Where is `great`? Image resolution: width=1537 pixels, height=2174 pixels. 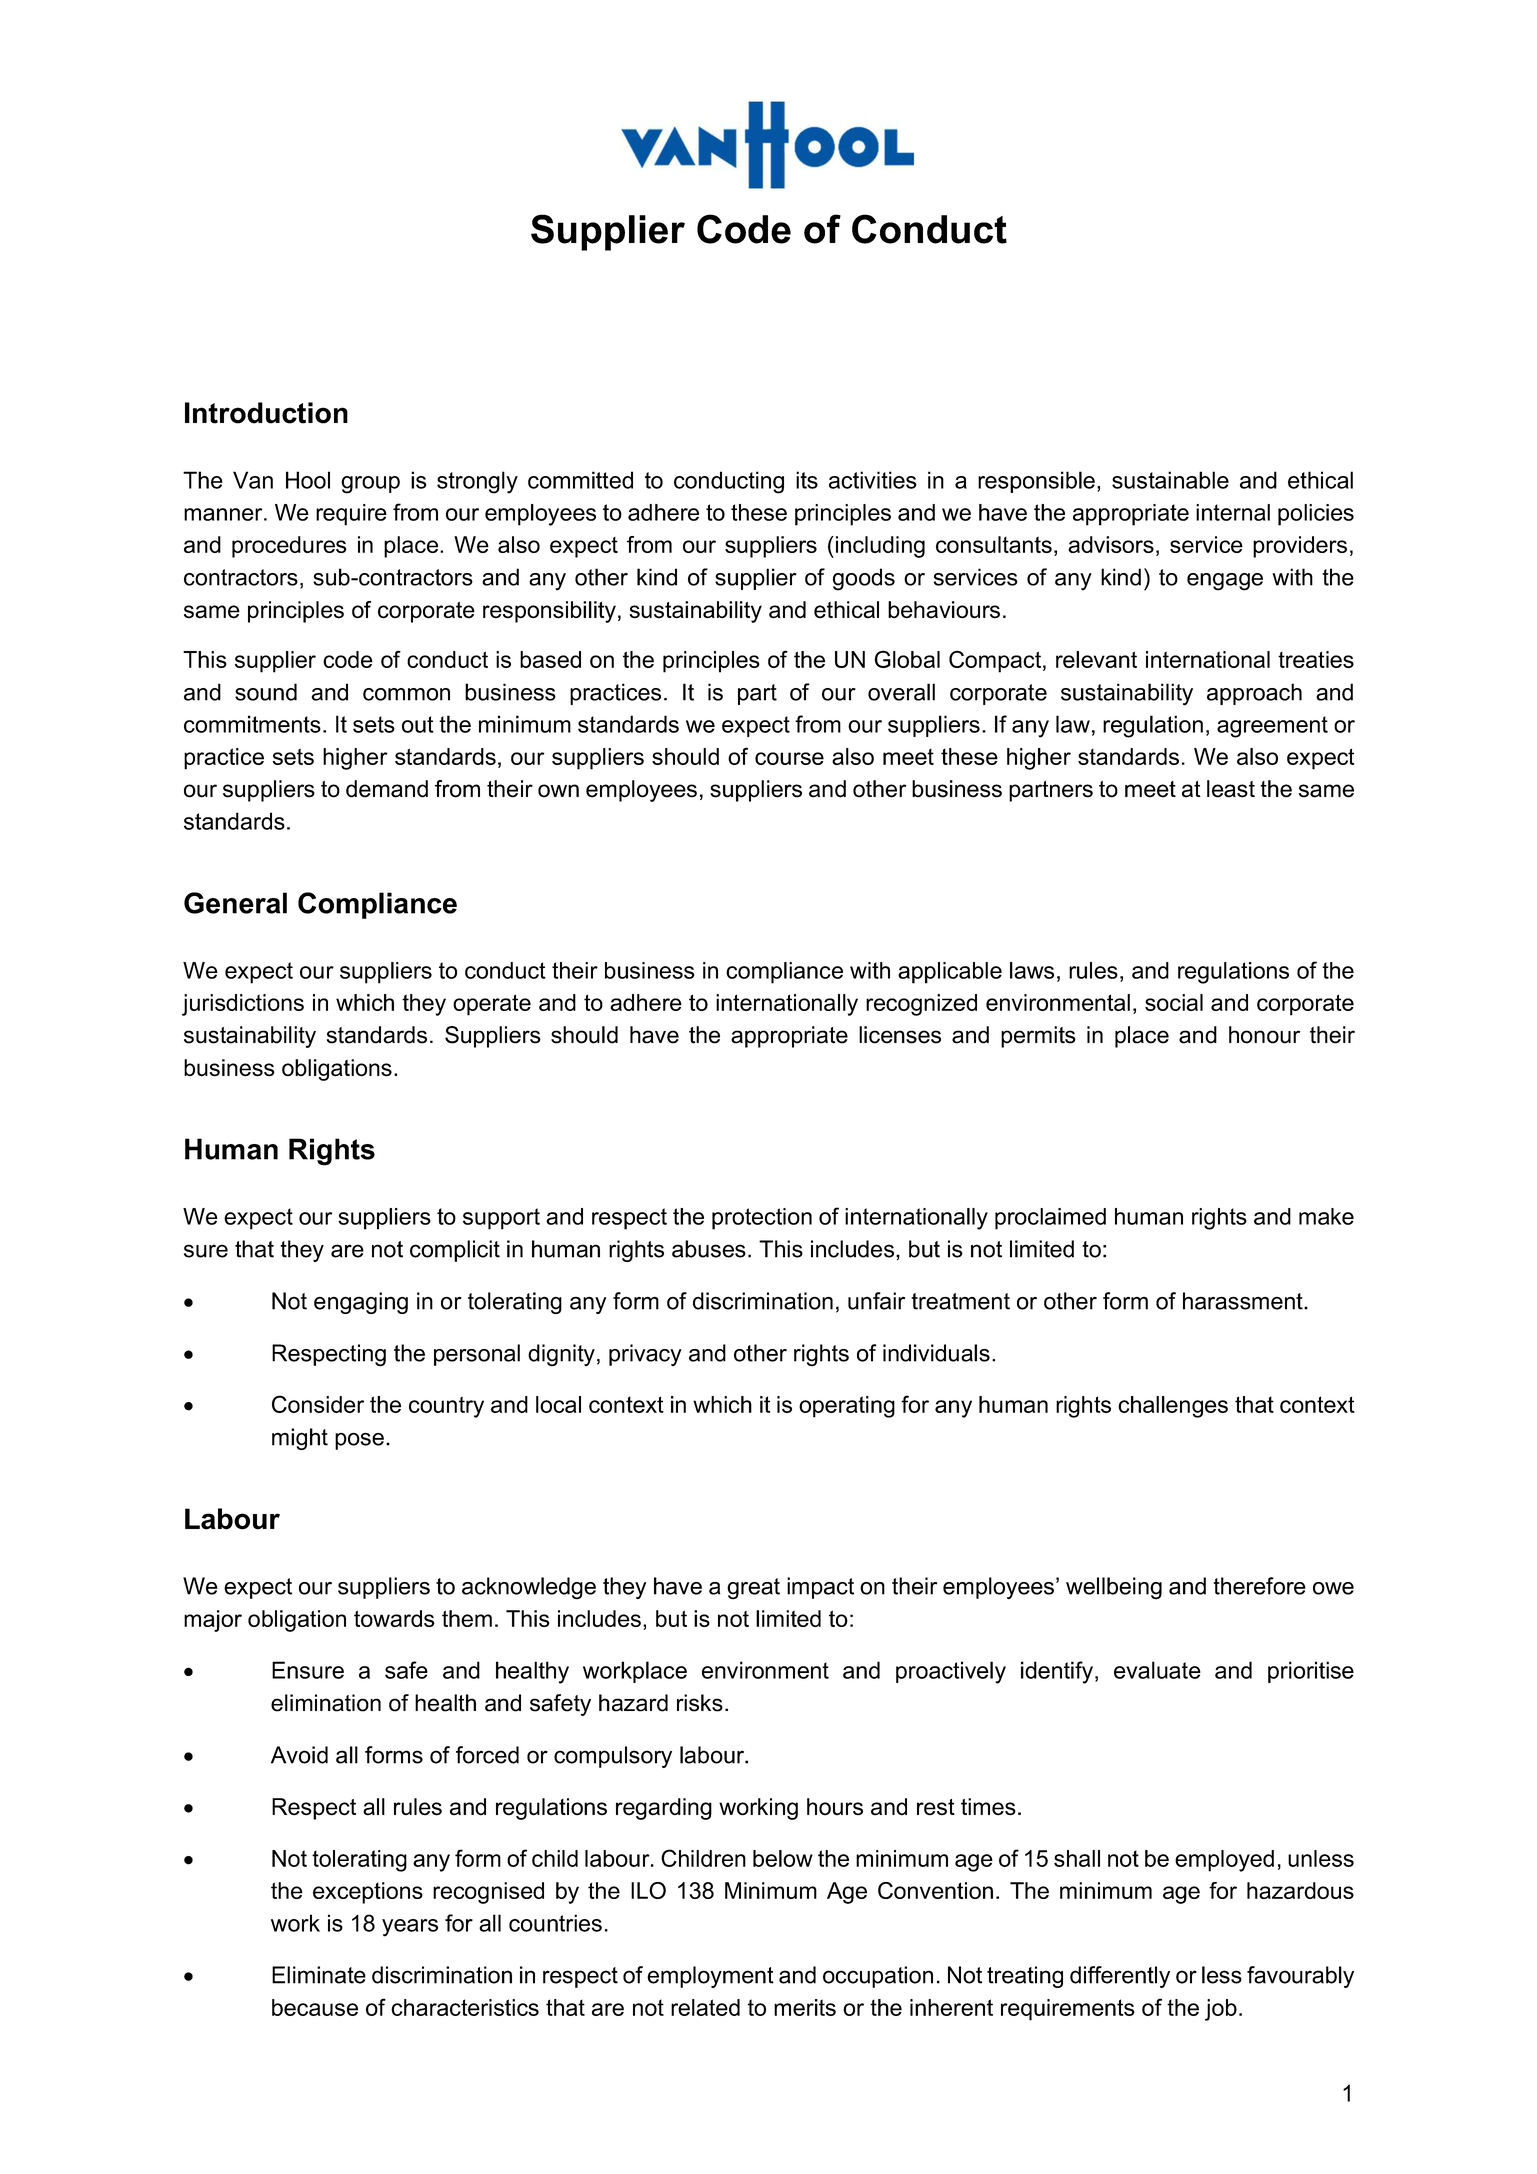
great is located at coordinates (753, 1589).
